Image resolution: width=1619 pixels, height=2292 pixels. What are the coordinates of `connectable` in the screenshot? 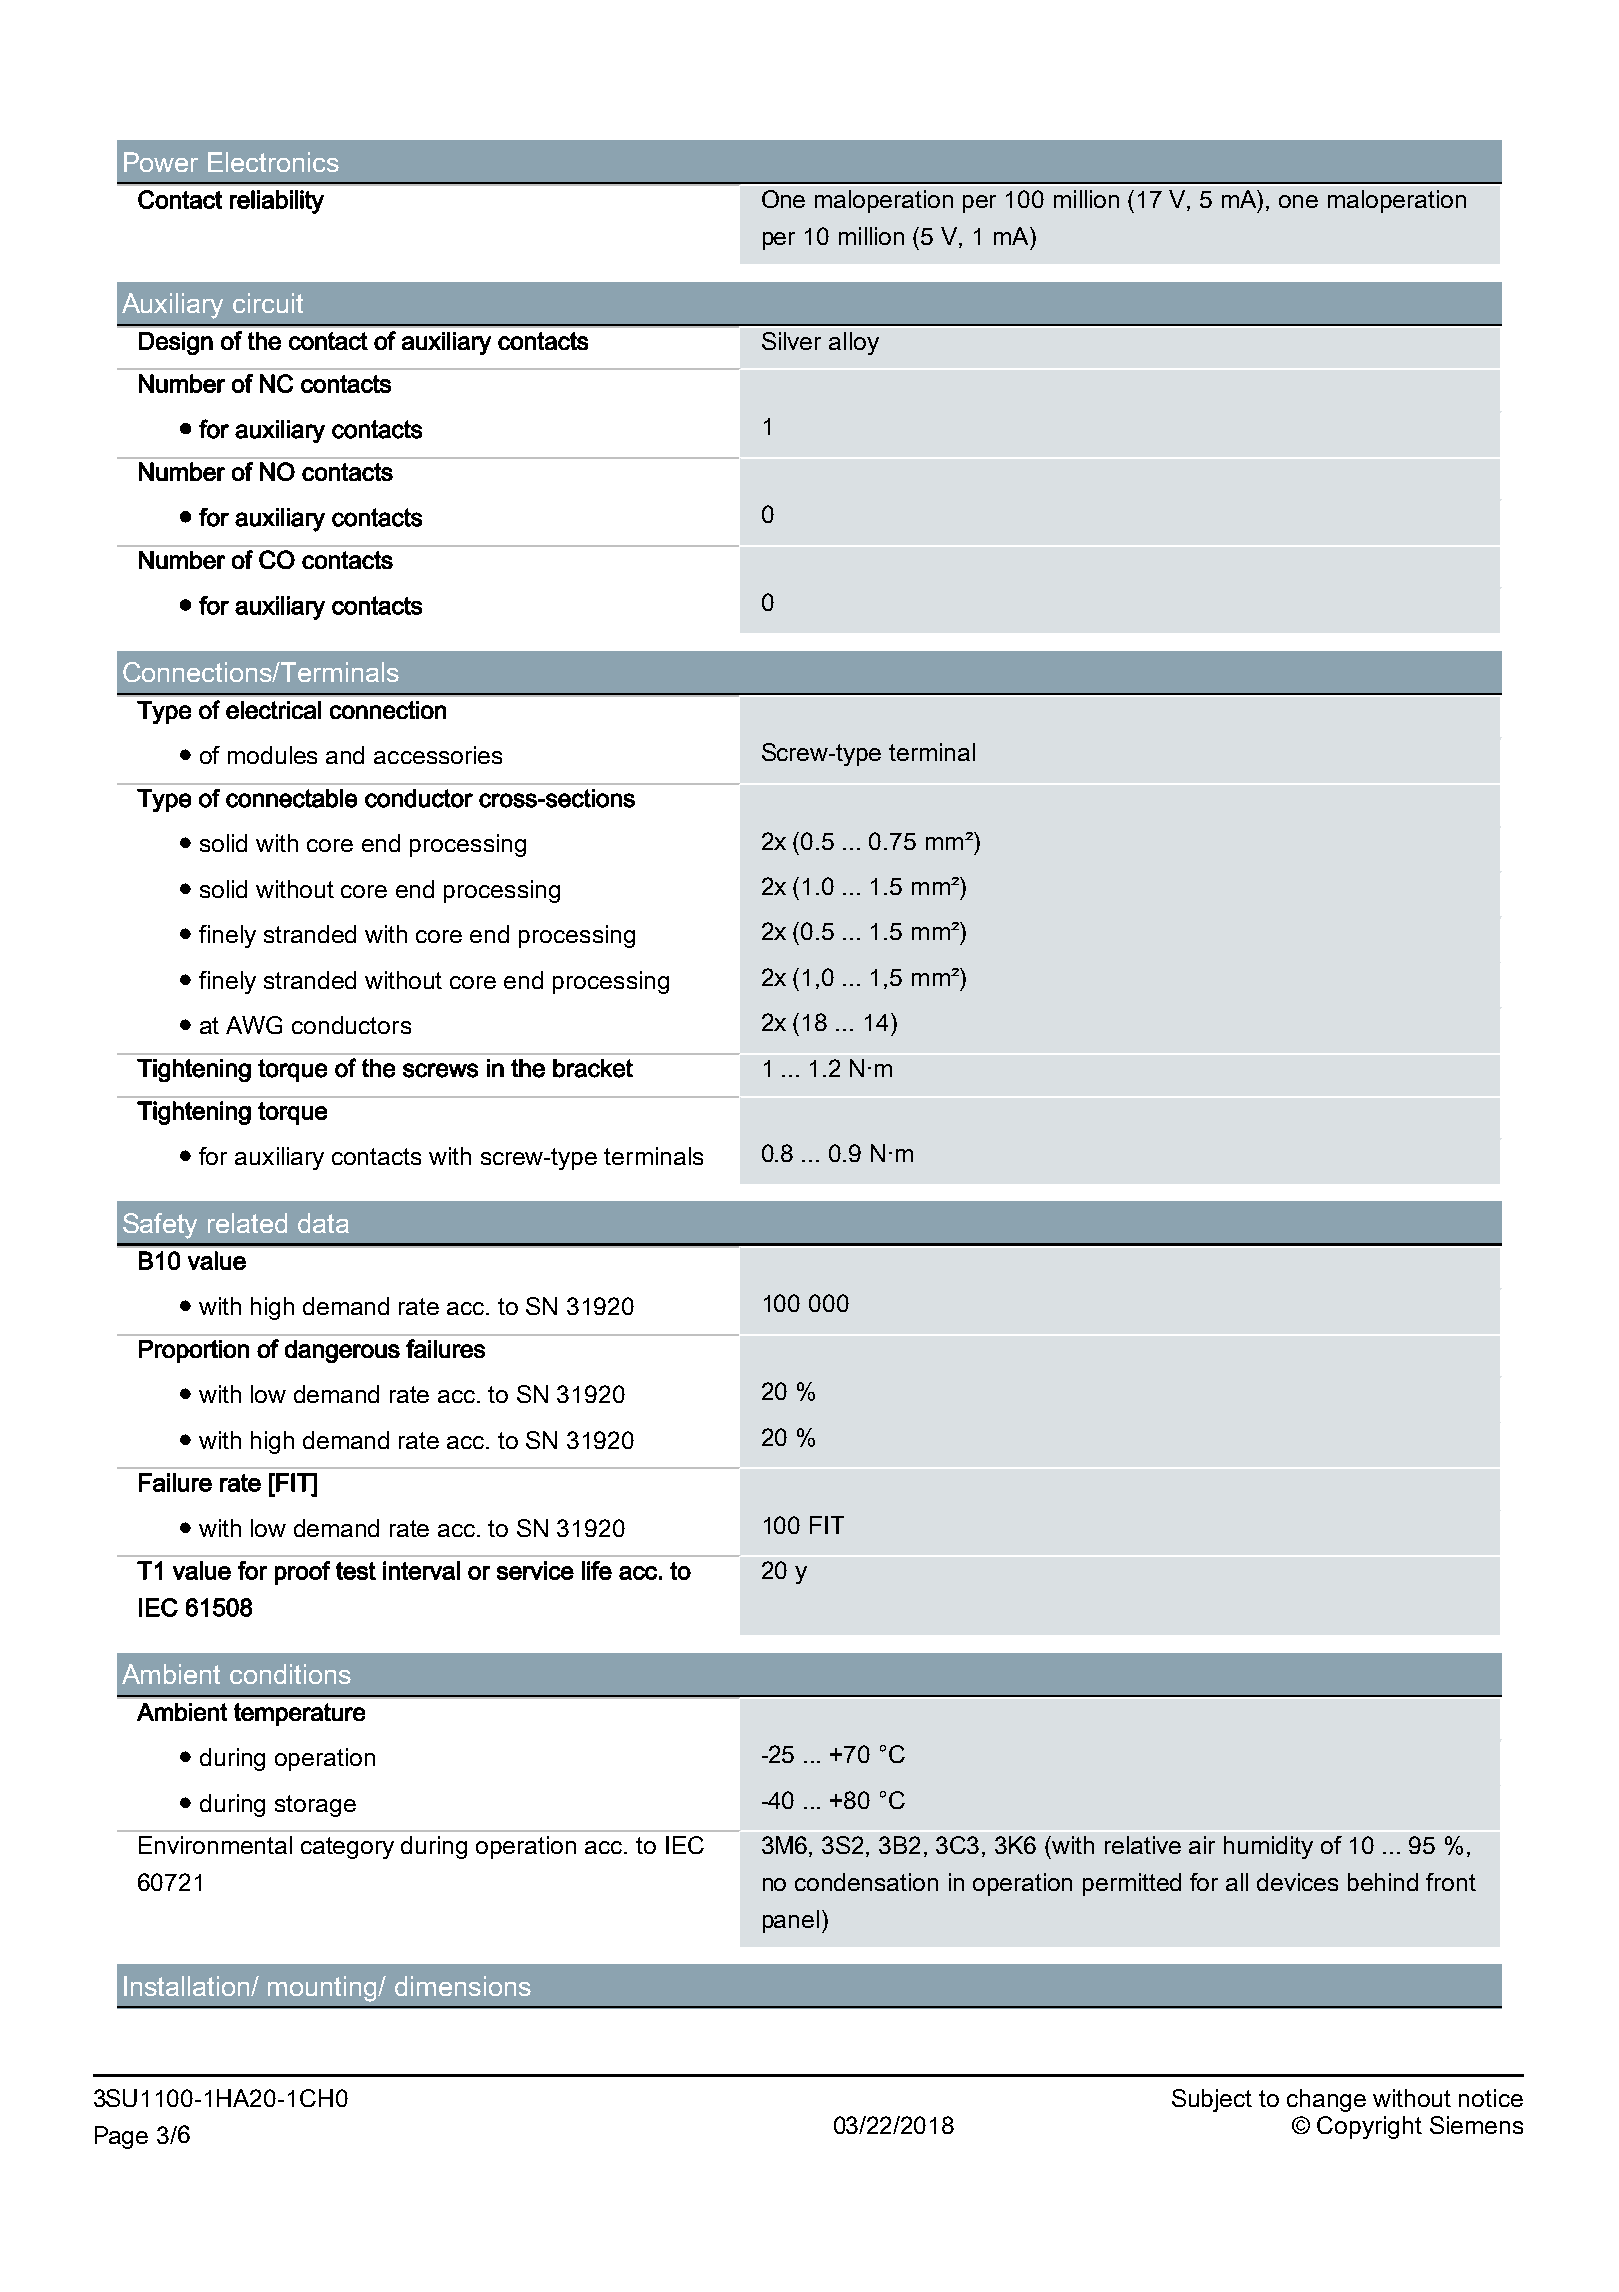 It's located at (291, 798).
